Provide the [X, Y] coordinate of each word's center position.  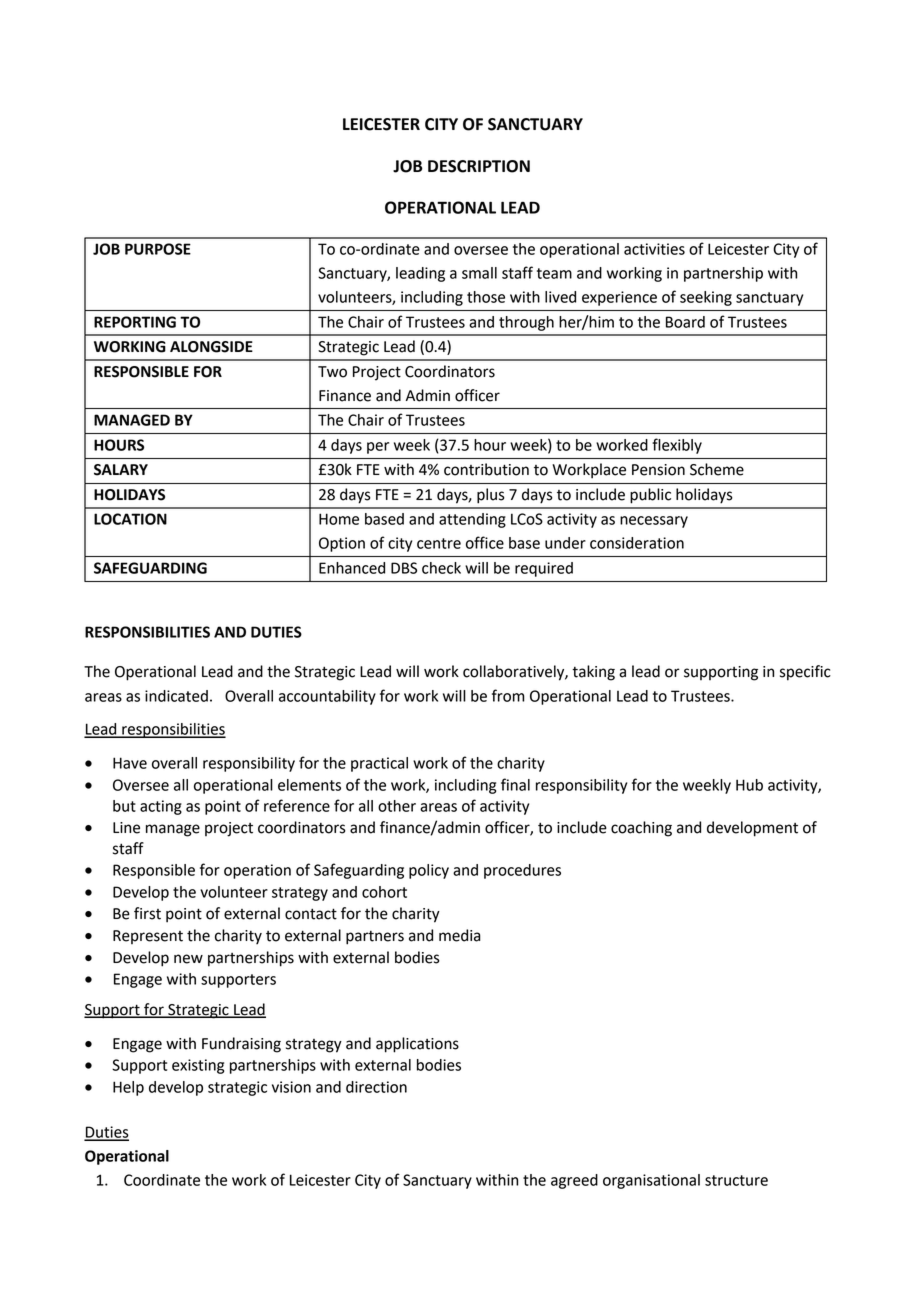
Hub [749, 785]
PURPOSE [158, 249]
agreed [574, 1181]
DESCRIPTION [479, 166]
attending [472, 520]
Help [128, 1088]
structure [736, 1180]
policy [429, 871]
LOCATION [130, 519]
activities [654, 249]
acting [161, 807]
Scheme [717, 469]
